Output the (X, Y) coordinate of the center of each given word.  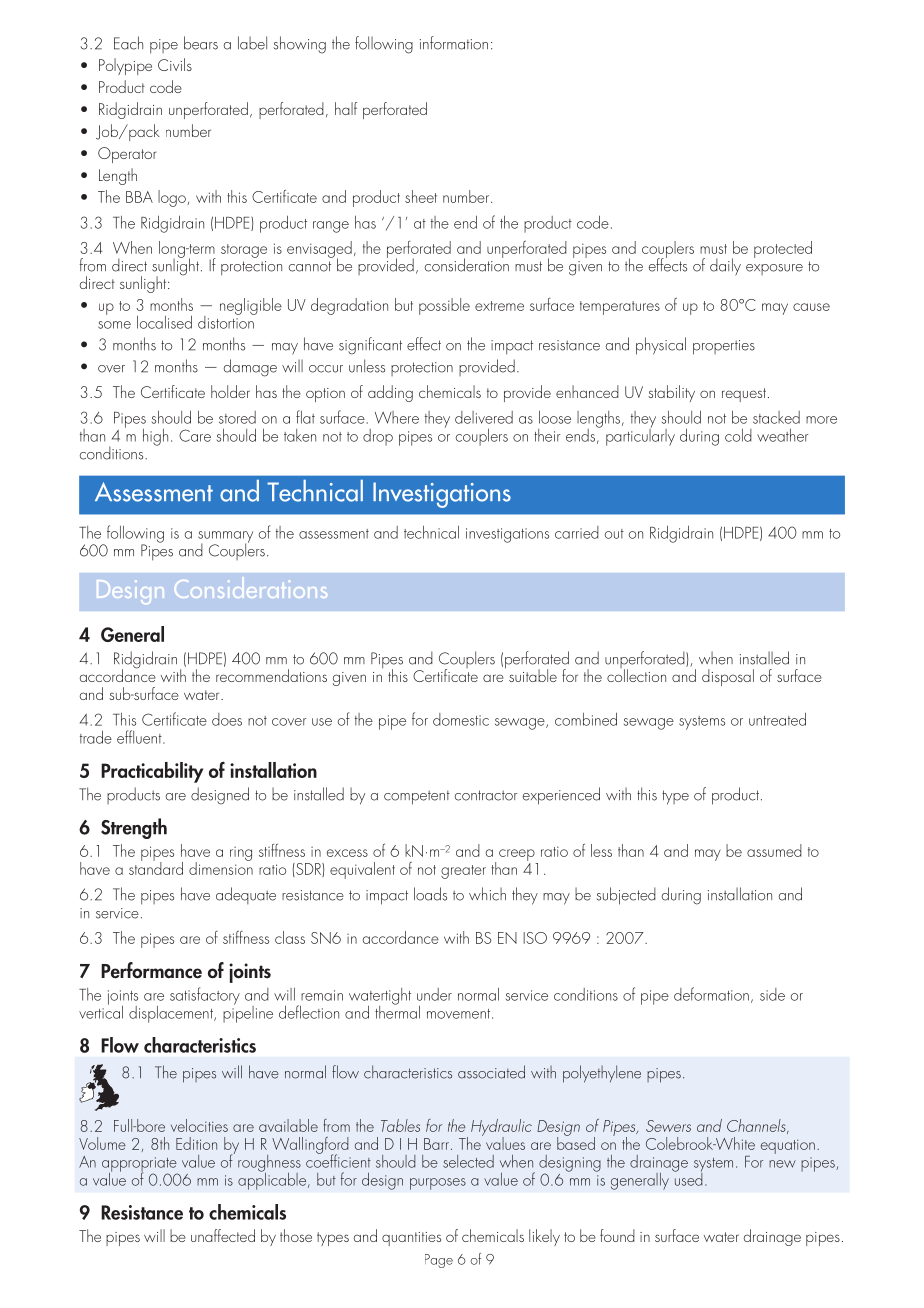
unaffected (223, 1235)
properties (724, 347)
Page (439, 1261)
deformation (711, 994)
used (688, 1178)
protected (783, 249)
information (454, 43)
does (227, 719)
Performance (151, 970)
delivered (484, 417)
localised (164, 322)
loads (430, 894)
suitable (533, 675)
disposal (728, 677)
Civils (175, 64)
